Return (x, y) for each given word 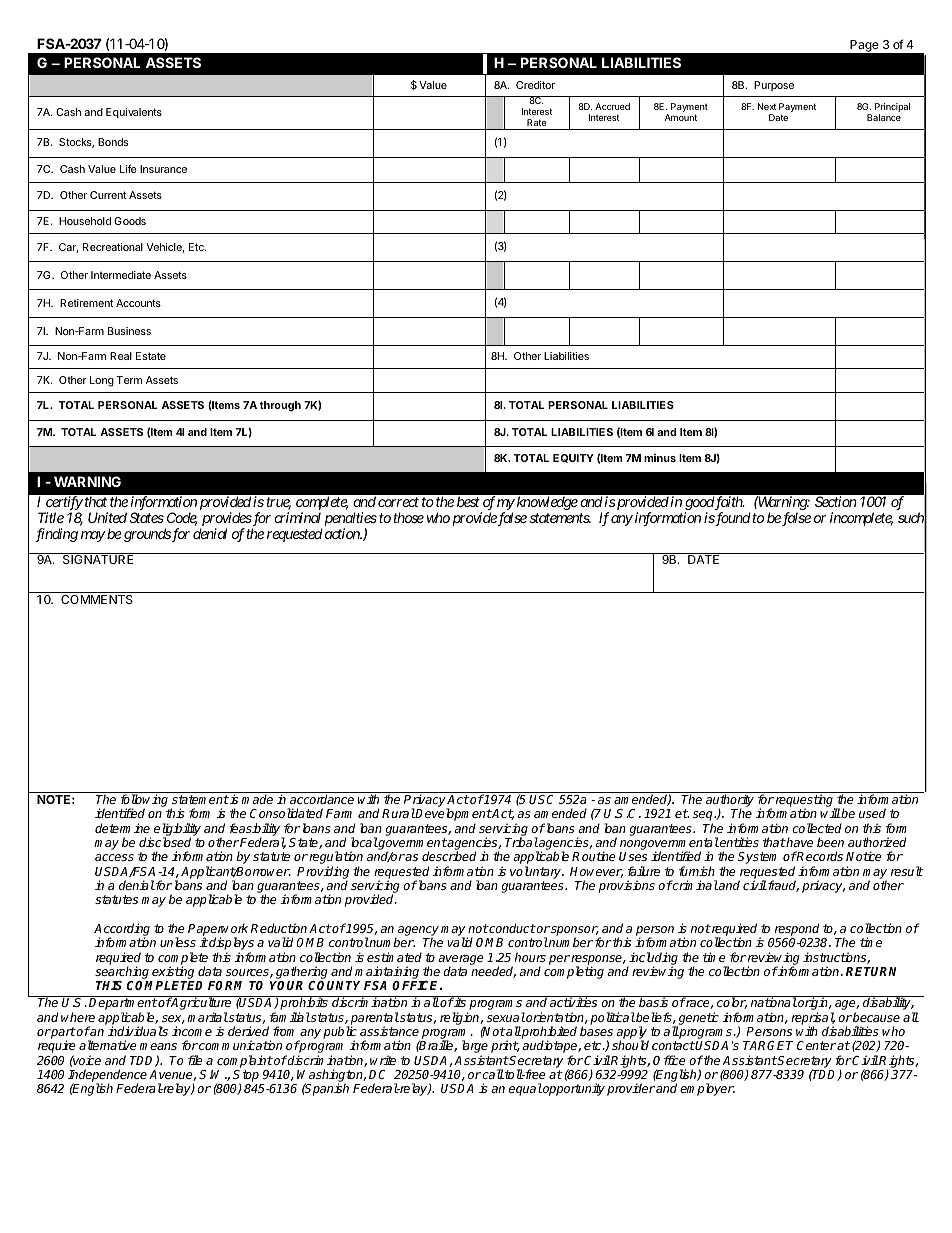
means (158, 1046)
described (449, 856)
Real (121, 356)
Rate (536, 122)
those (408, 517)
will (830, 813)
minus (660, 458)
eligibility (177, 830)
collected (817, 828)
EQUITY (573, 458)
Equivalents (134, 113)
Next (767, 106)
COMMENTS (97, 599)
